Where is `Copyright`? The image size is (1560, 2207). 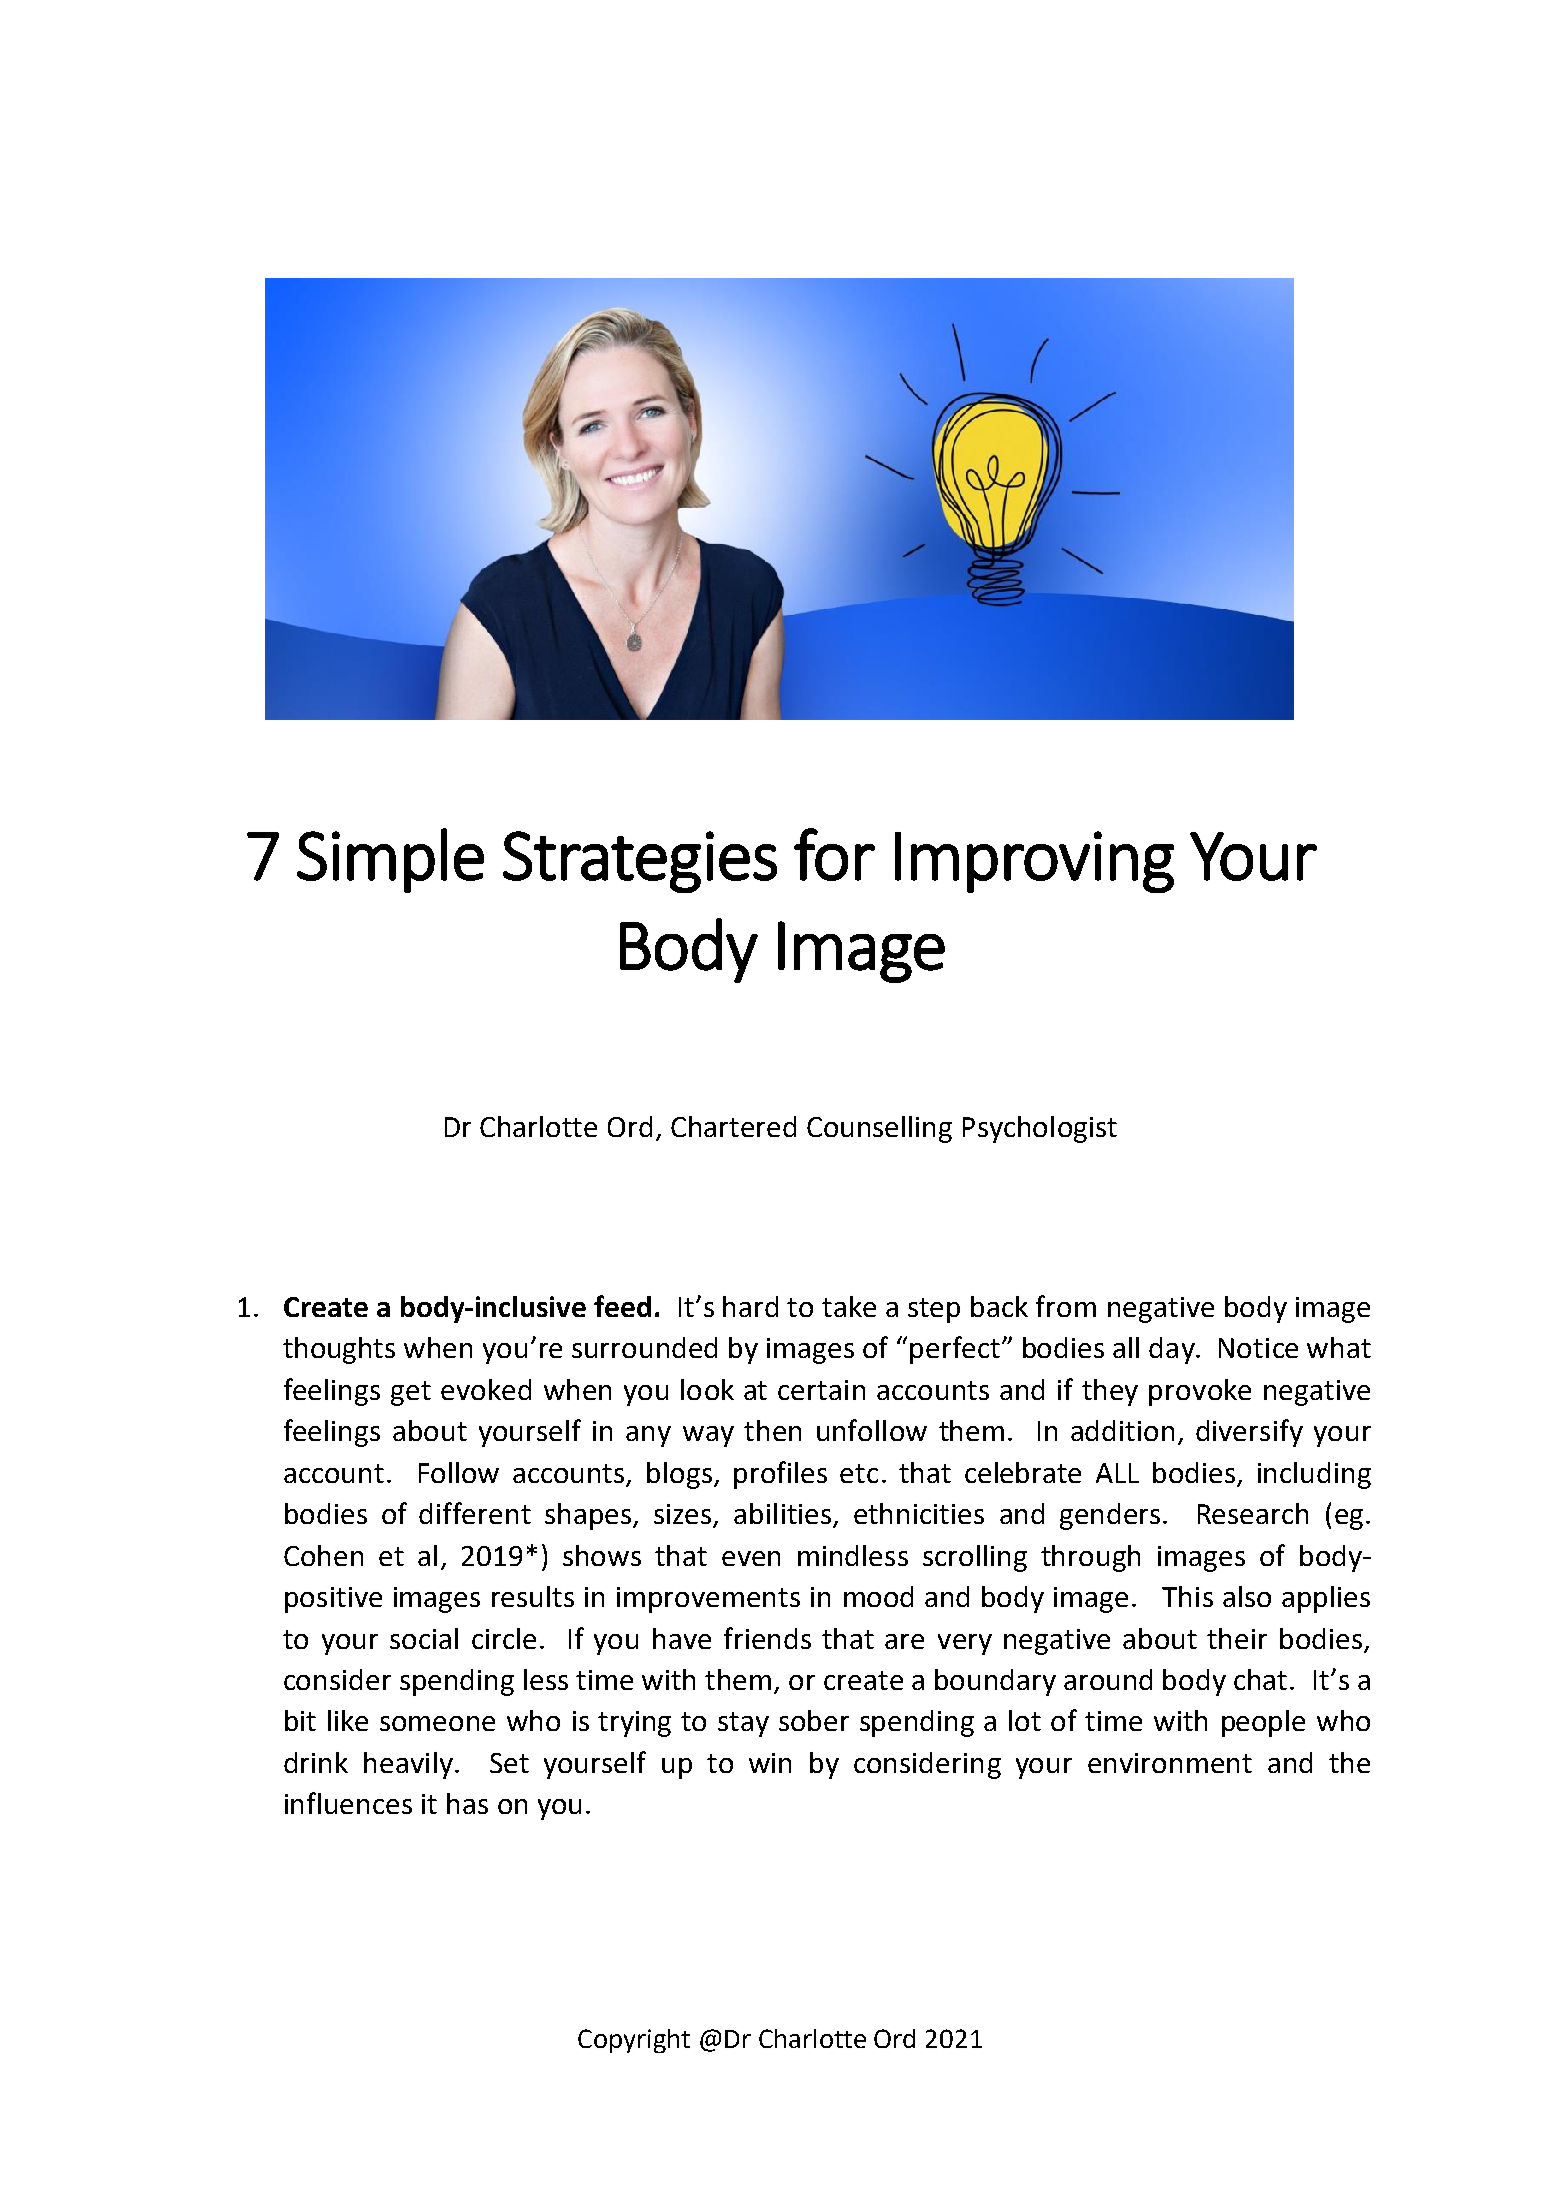
Copyright is located at coordinates (634, 2041).
